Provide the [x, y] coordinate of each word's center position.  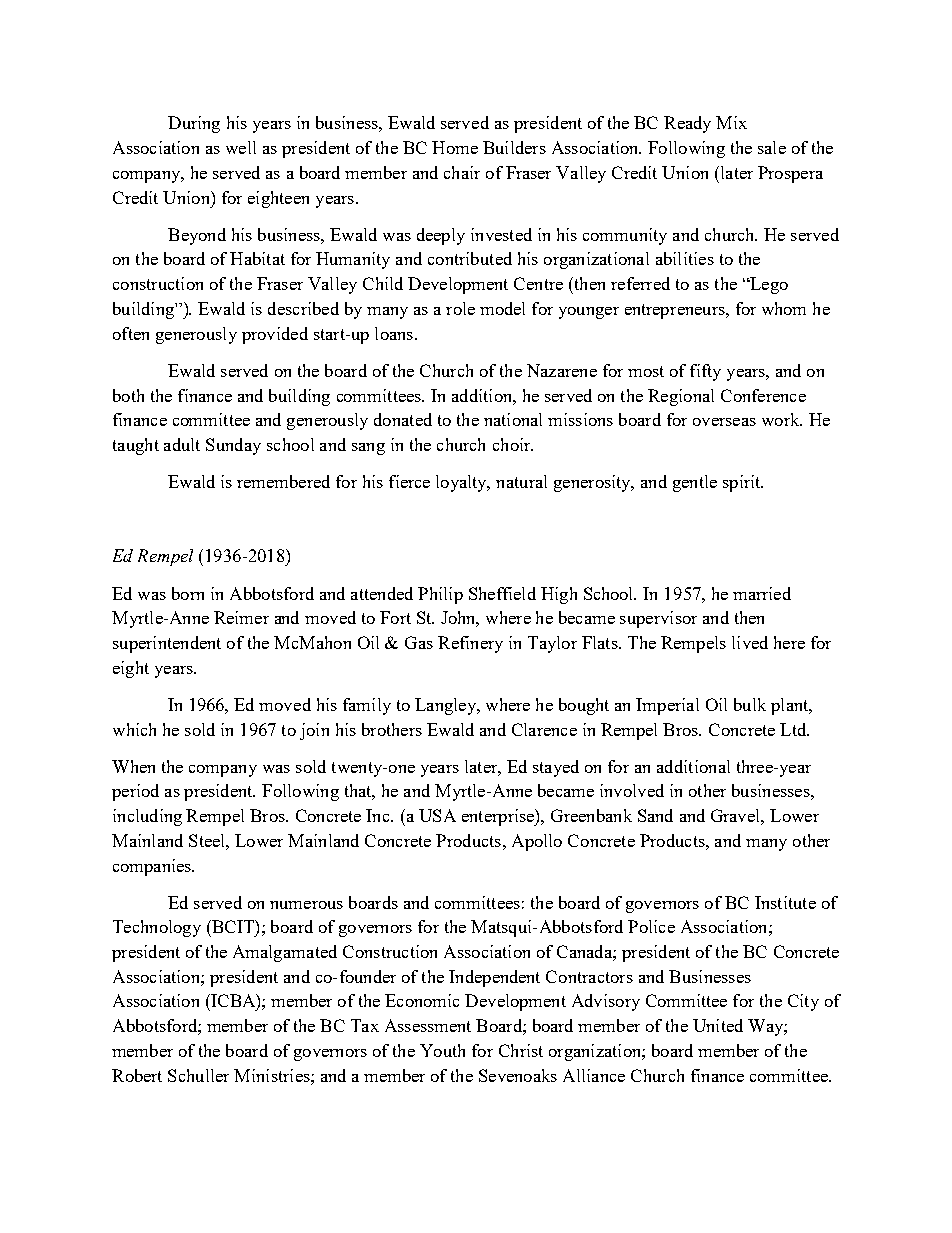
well [241, 147]
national [513, 419]
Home [455, 147]
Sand [655, 815]
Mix [731, 122]
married [762, 593]
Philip [440, 595]
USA [437, 815]
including [147, 817]
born [188, 593]
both [128, 395]
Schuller [198, 1075]
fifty [705, 372]
